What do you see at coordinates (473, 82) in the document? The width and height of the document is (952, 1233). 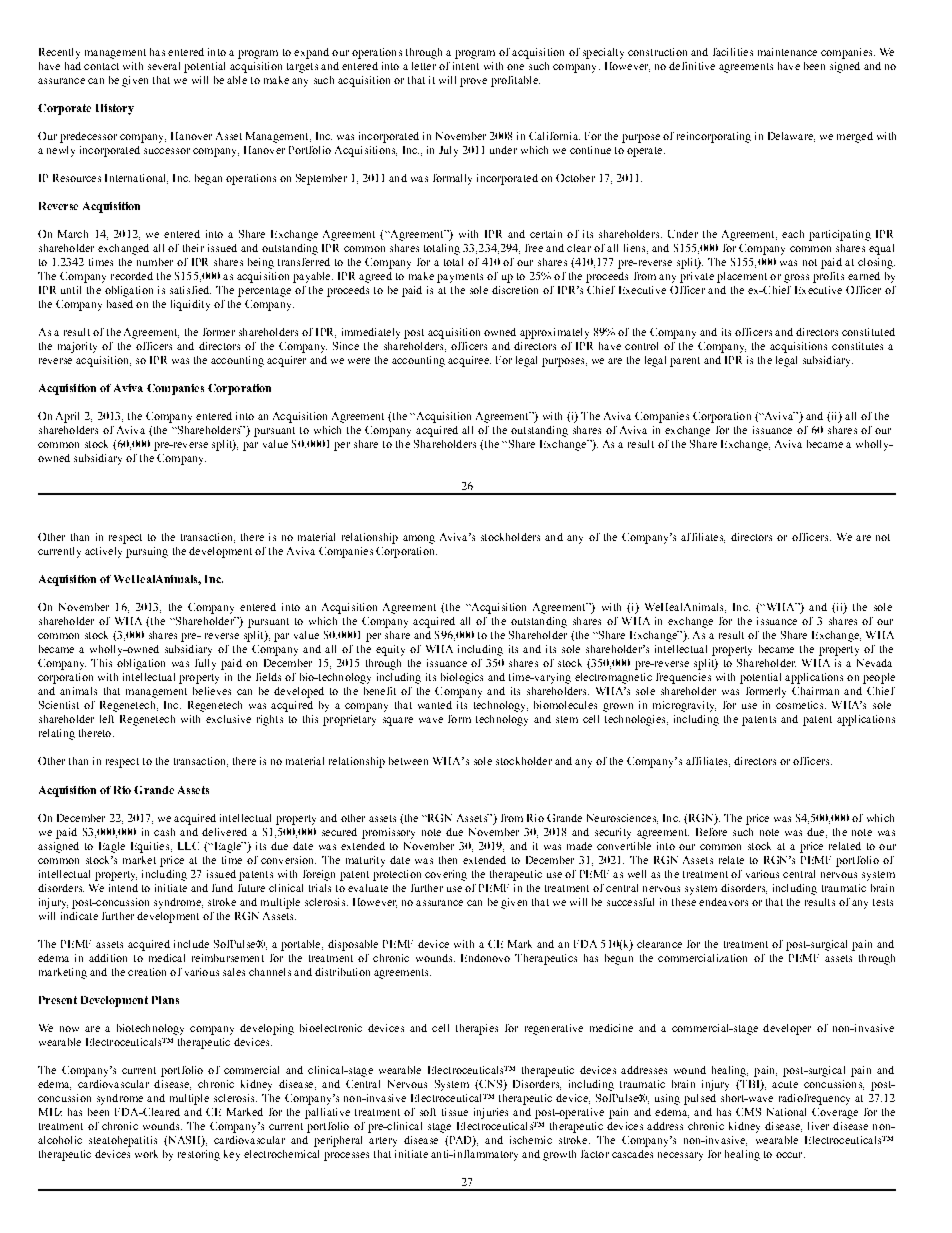 I see `prove` at bounding box center [473, 82].
